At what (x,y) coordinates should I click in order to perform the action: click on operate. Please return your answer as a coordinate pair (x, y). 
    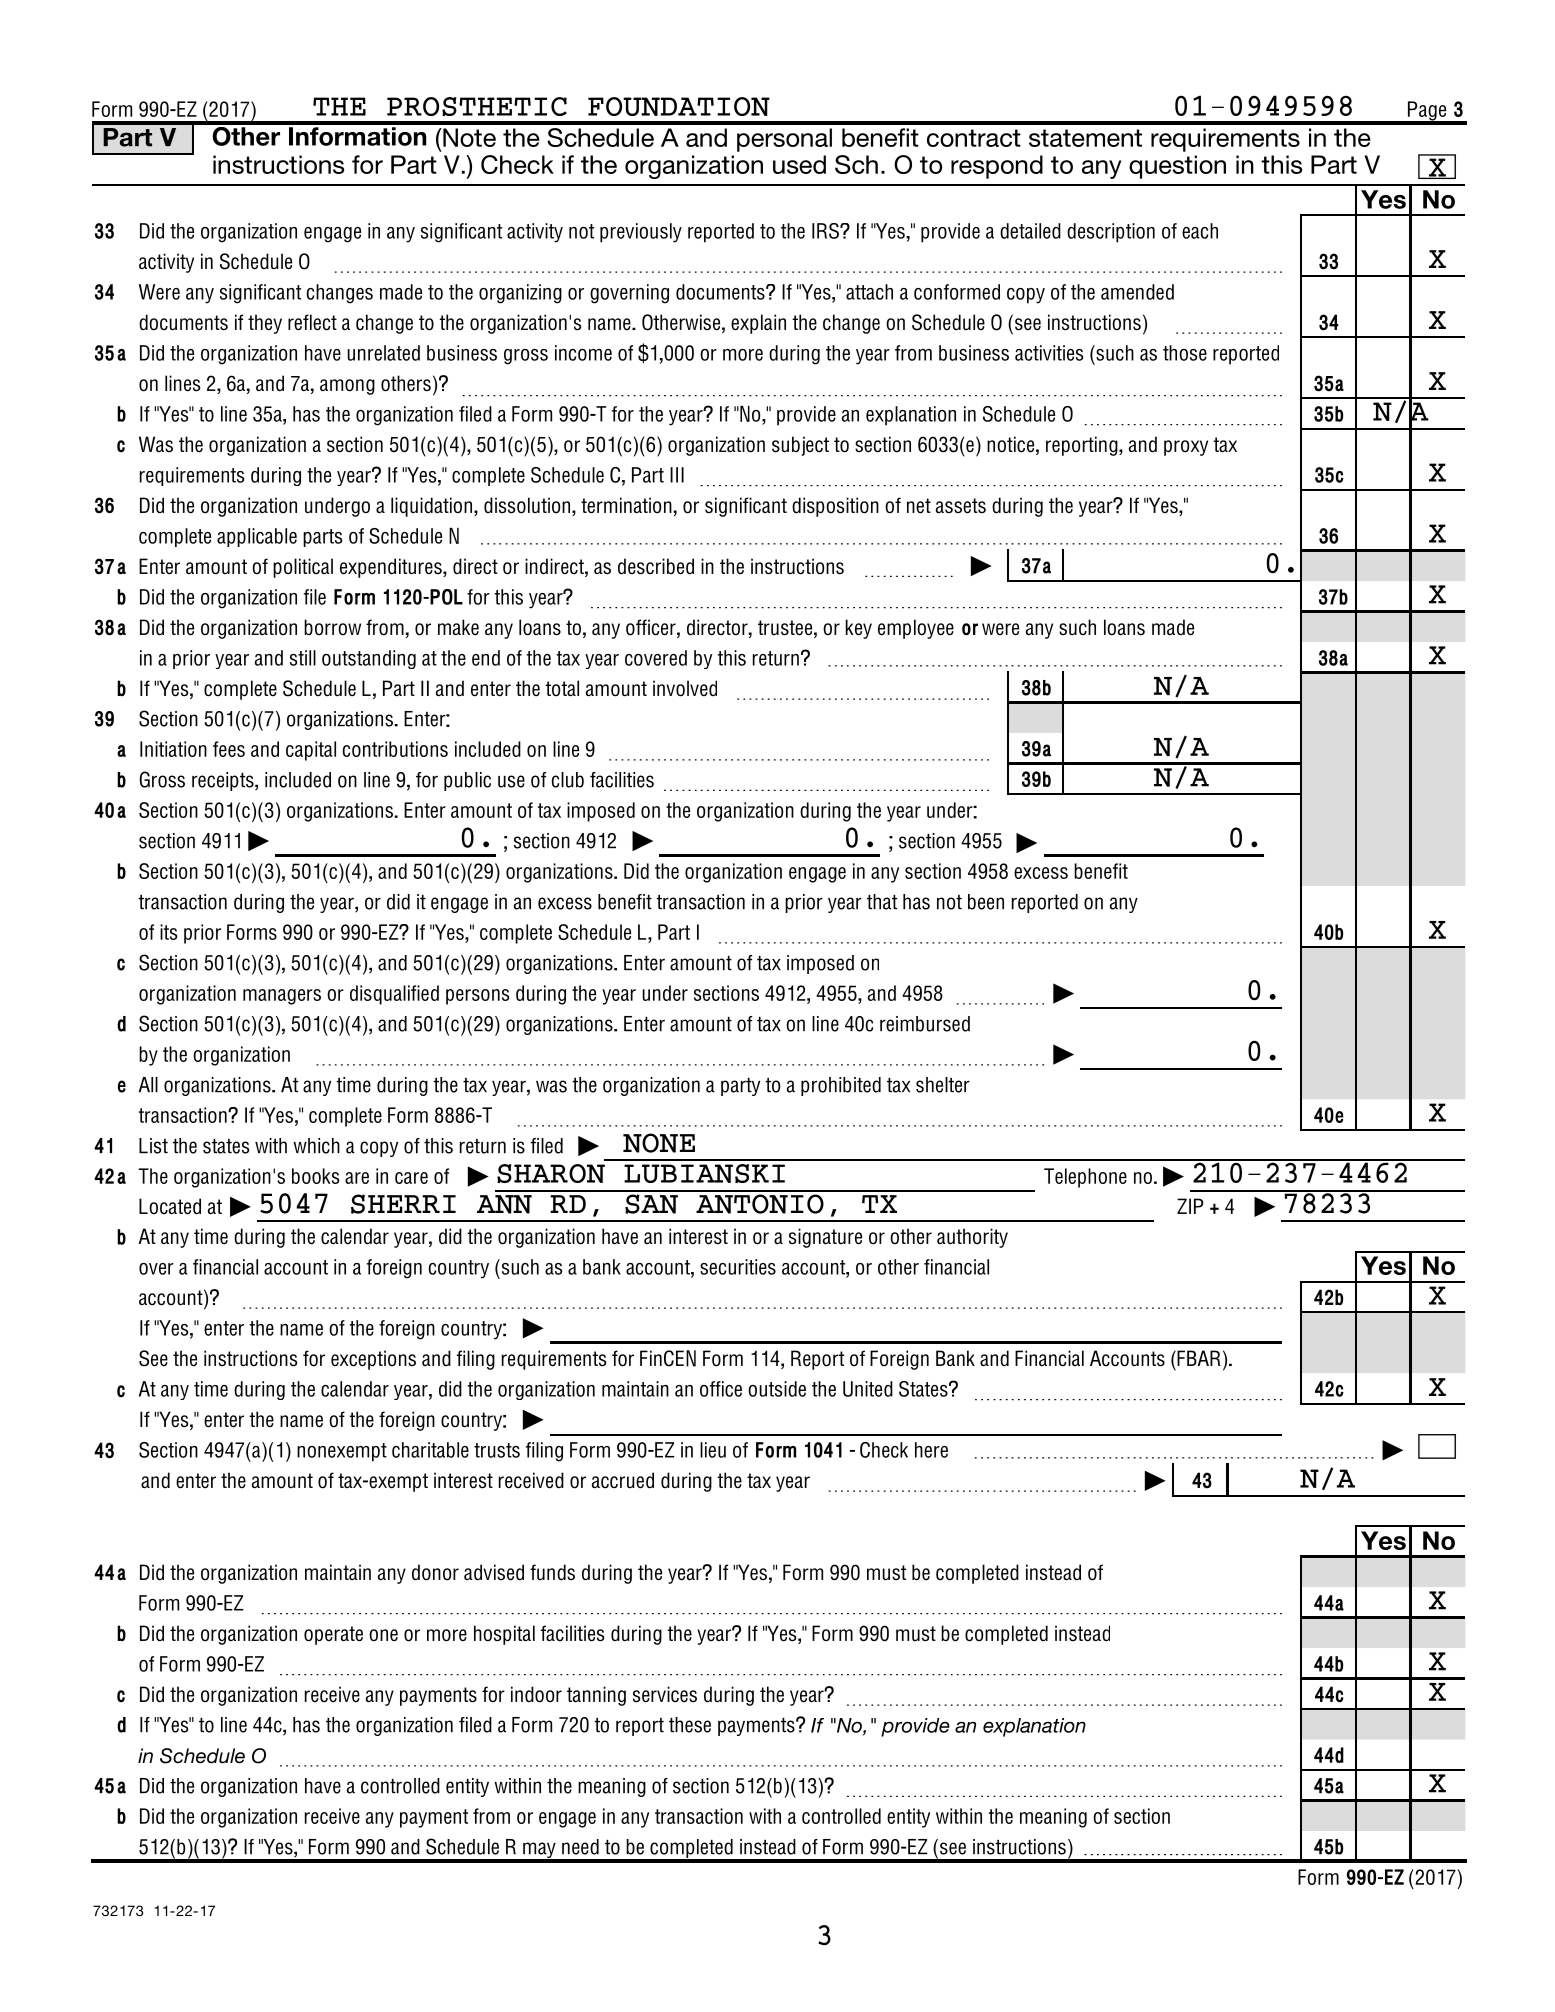
    Looking at the image, I should click on (333, 1635).
